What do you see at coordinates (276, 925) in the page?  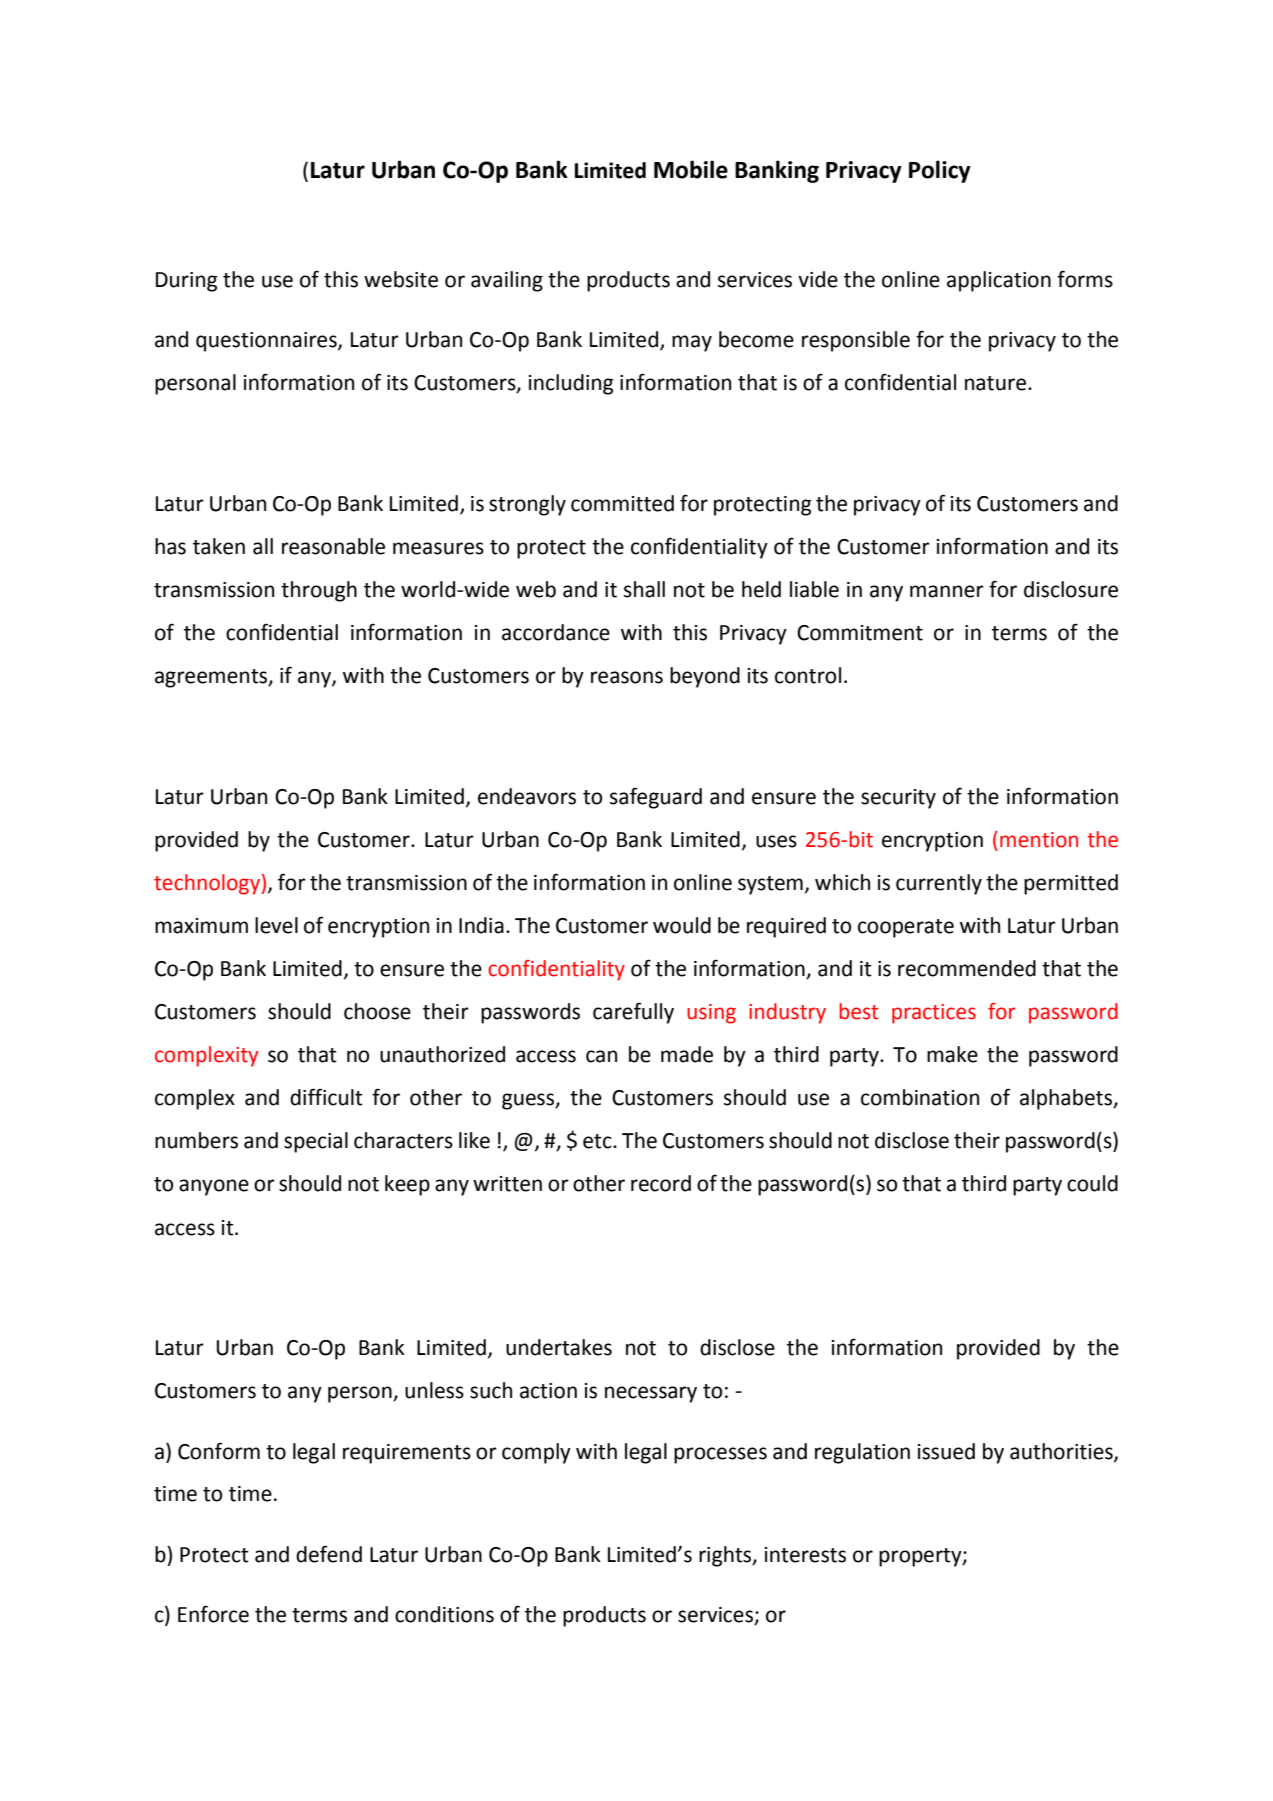 I see `level` at bounding box center [276, 925].
